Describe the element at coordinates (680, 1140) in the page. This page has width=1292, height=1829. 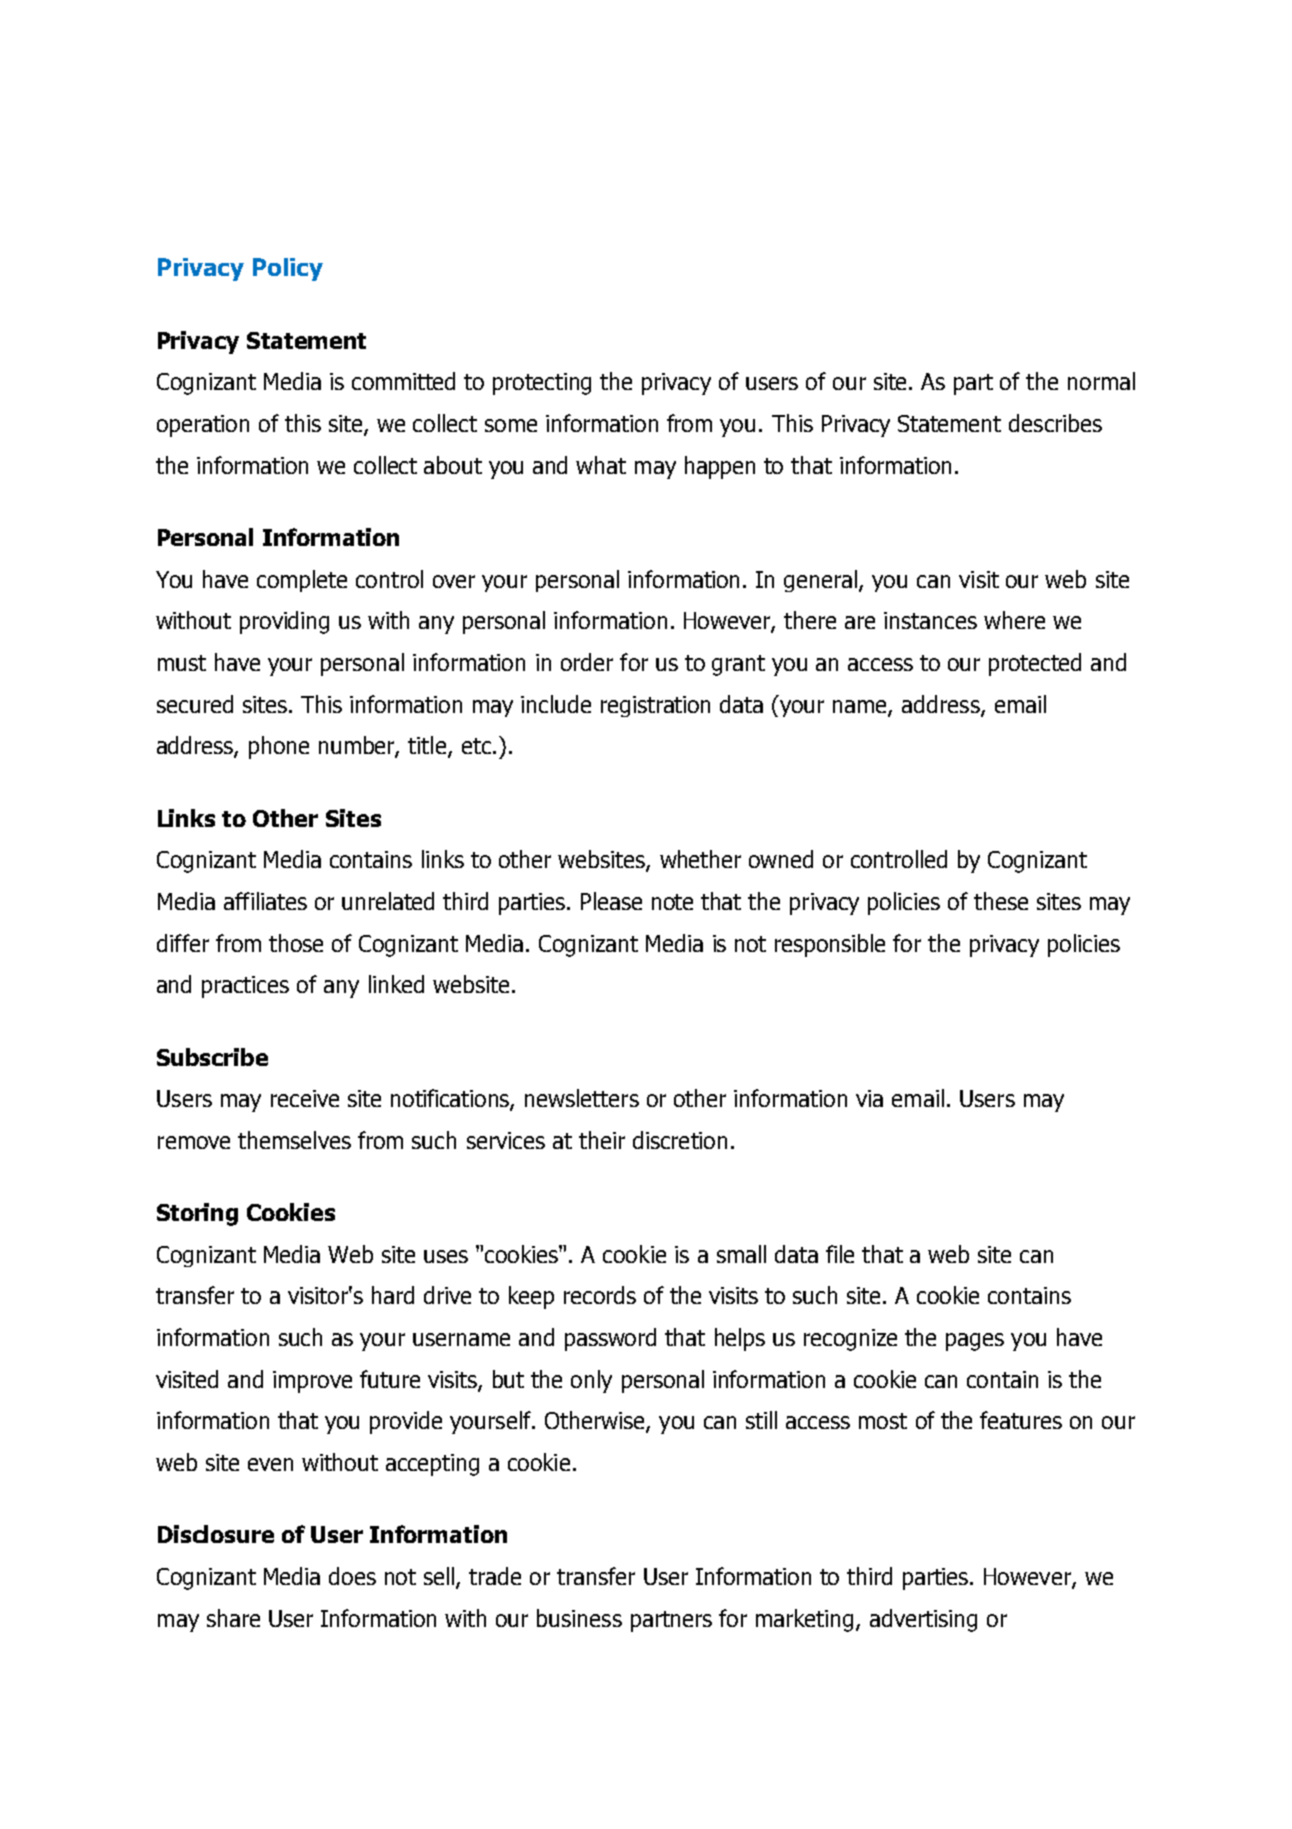
I see `discretion` at that location.
